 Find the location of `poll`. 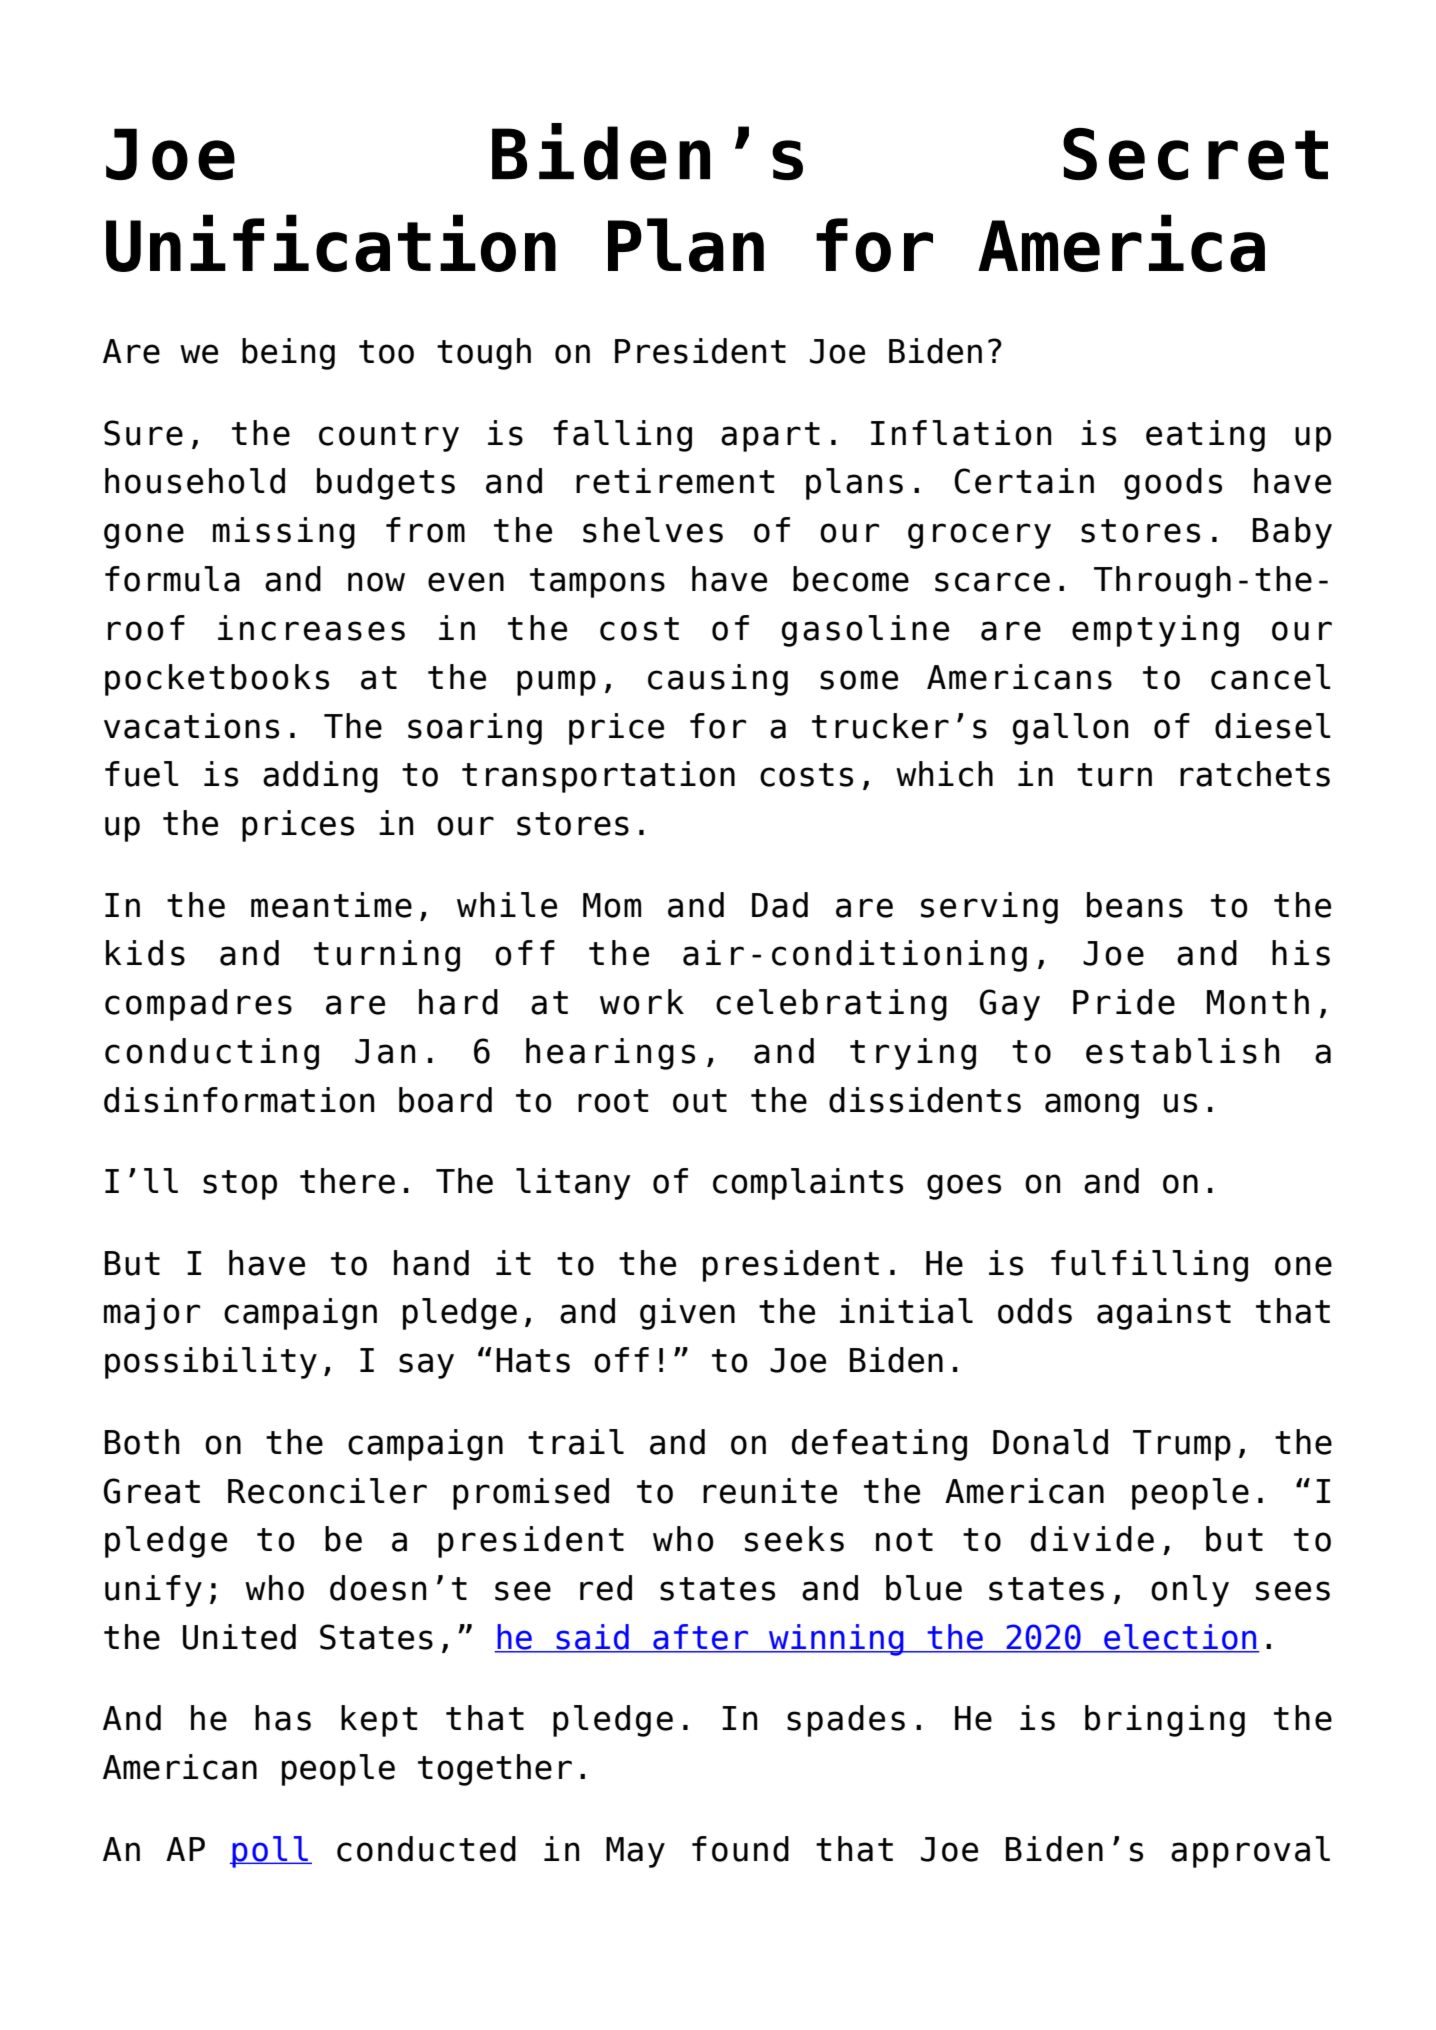

poll is located at coordinates (270, 1852).
